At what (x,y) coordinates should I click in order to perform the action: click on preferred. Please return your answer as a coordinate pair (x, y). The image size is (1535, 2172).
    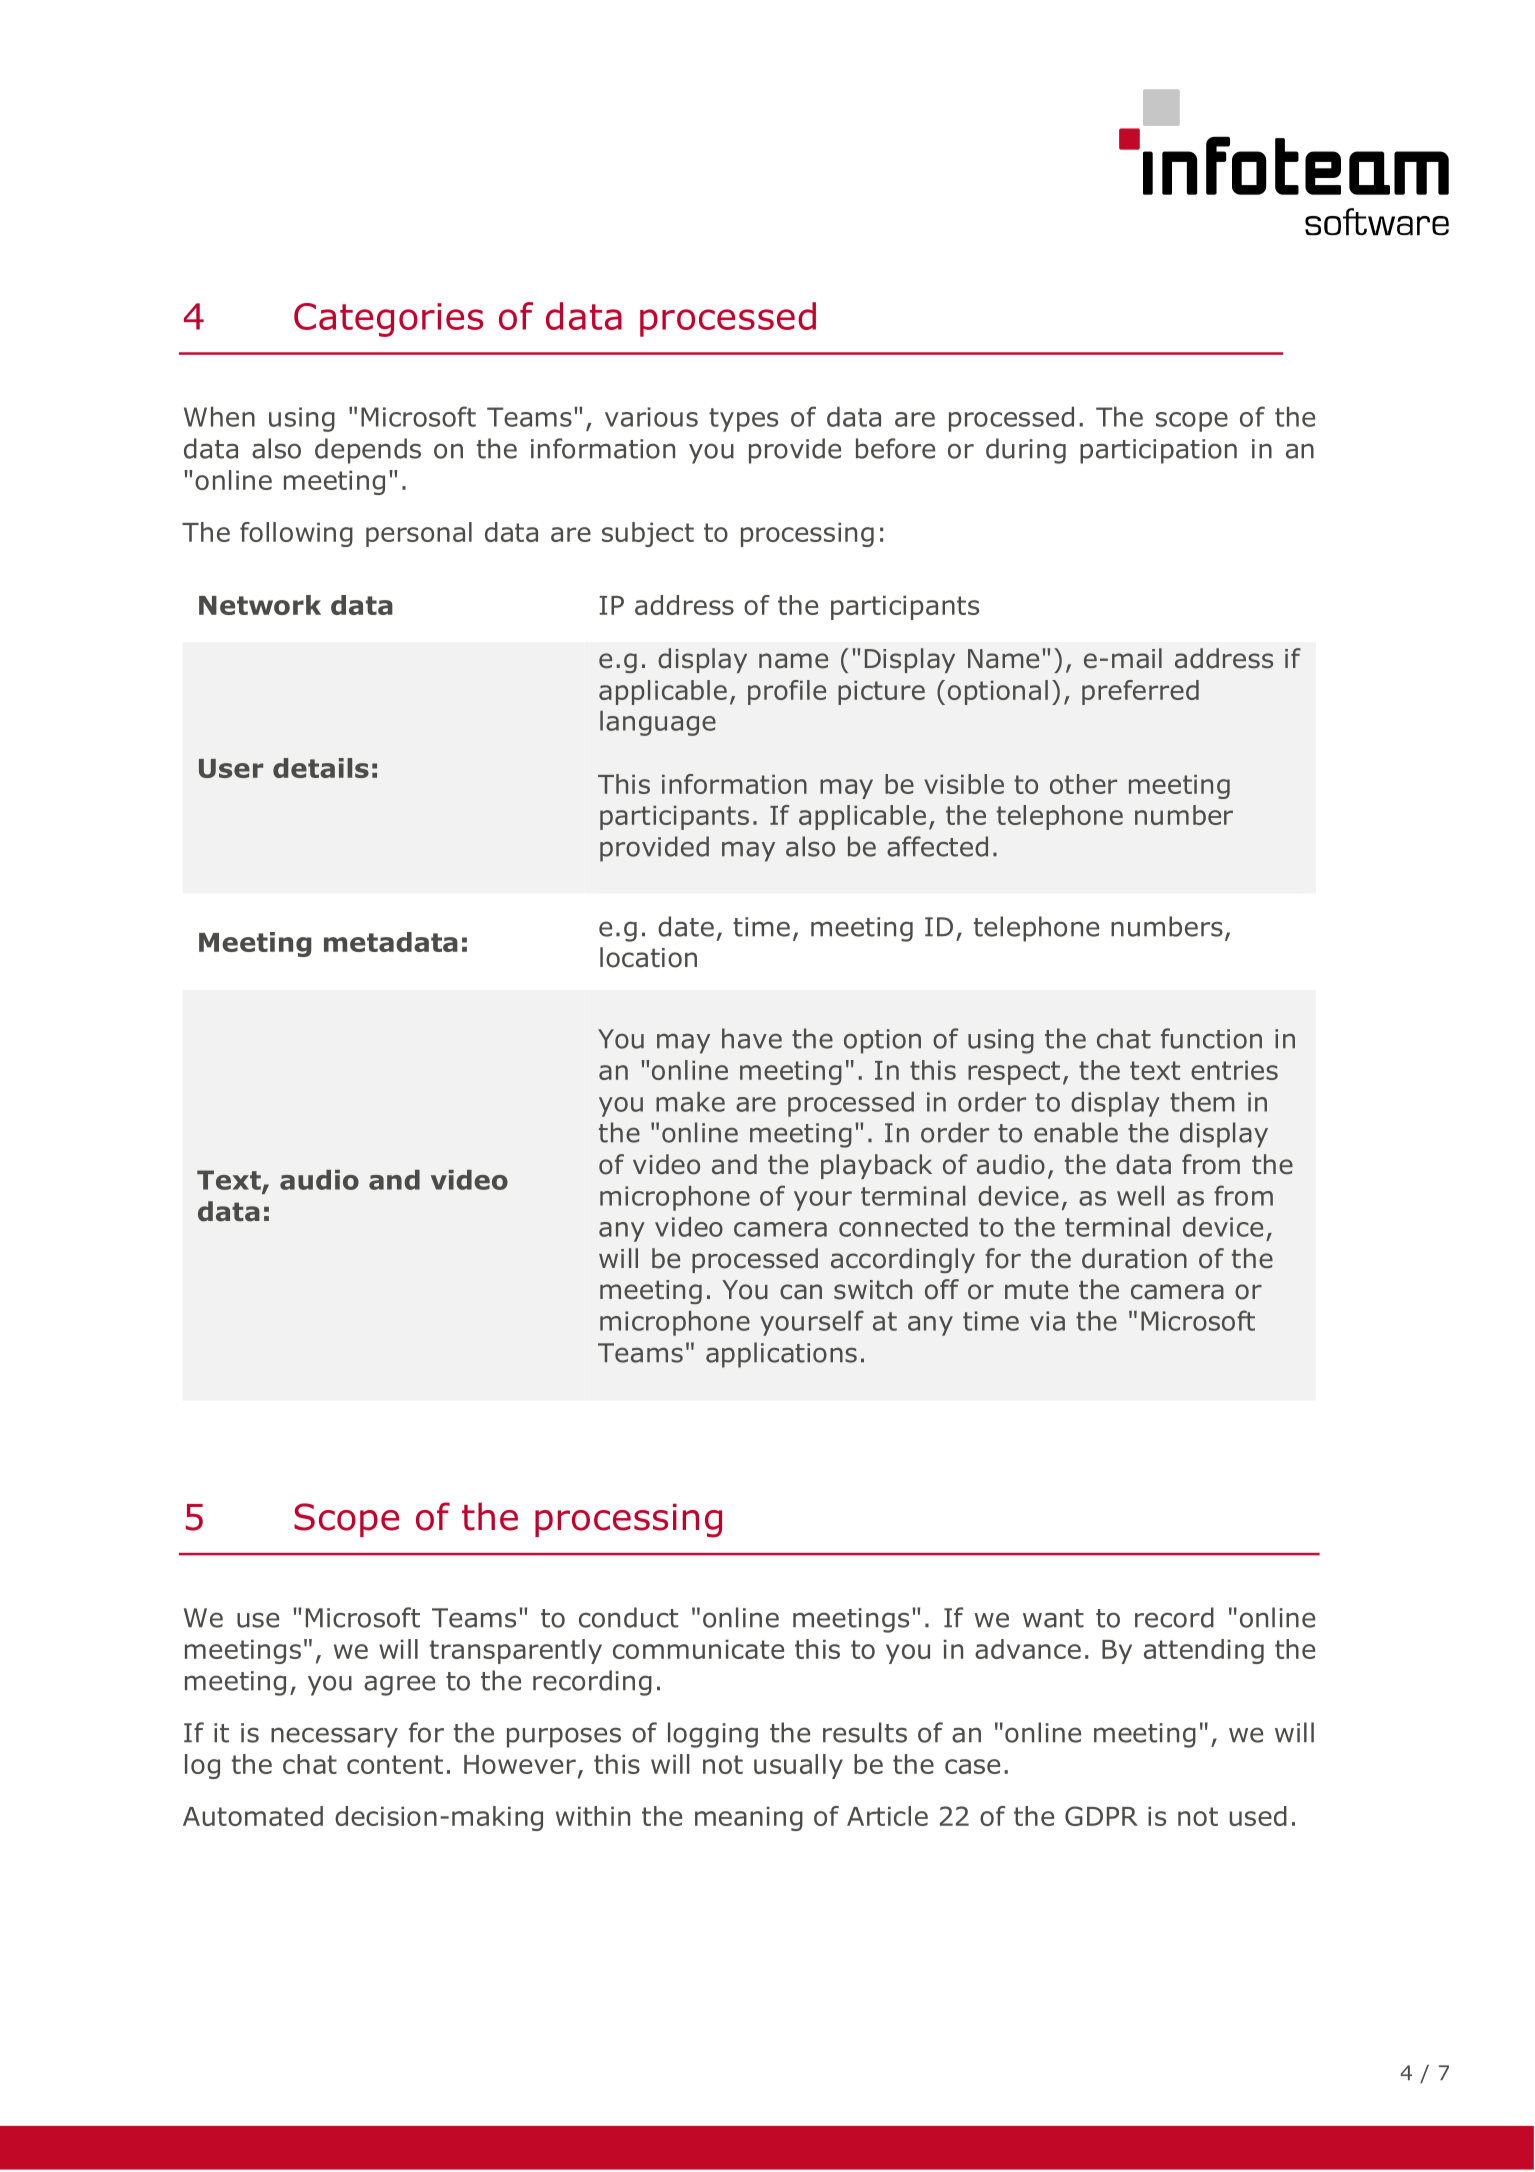
    Looking at the image, I should click on (1140, 692).
